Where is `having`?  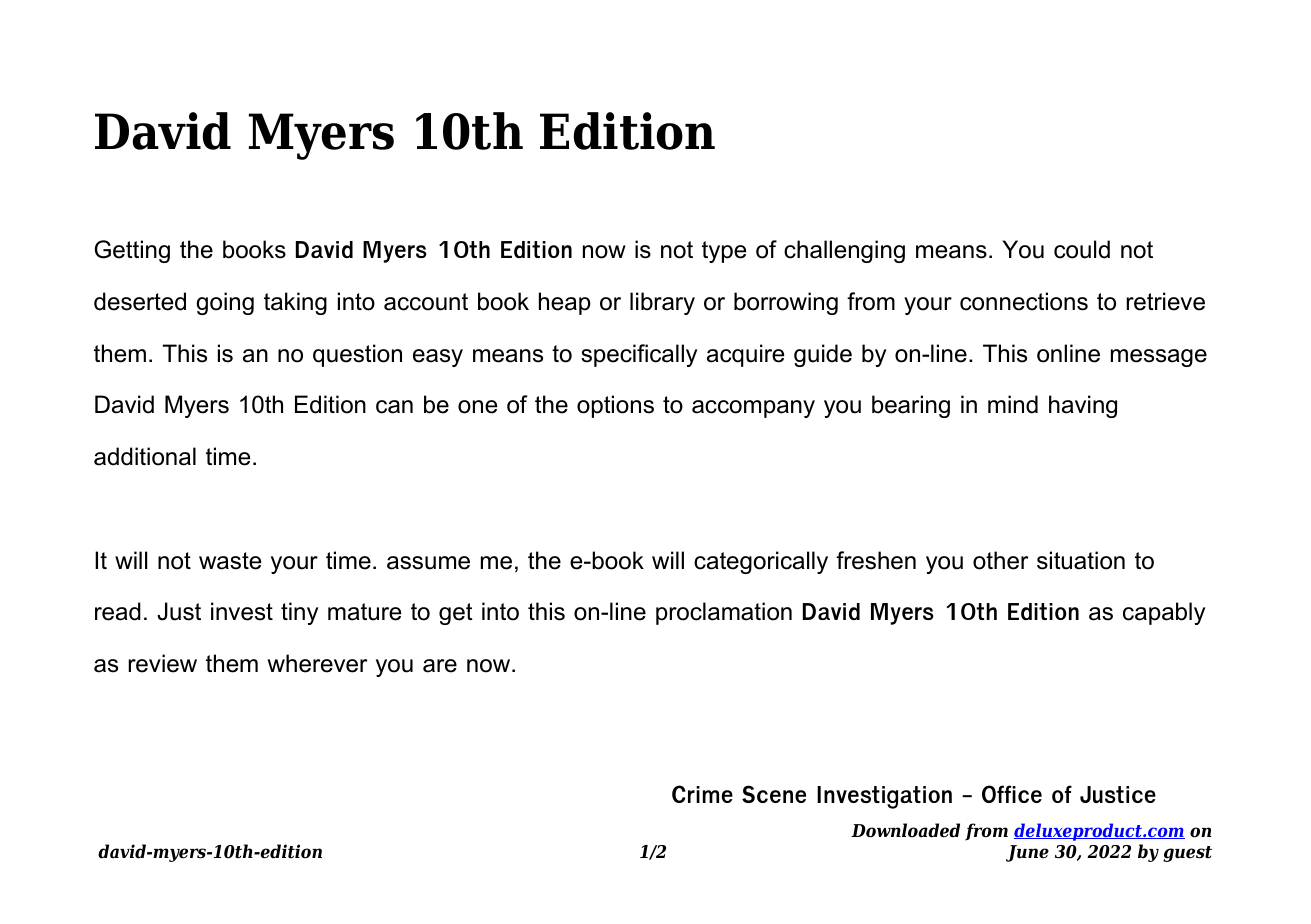
having is located at coordinates (1083, 406).
